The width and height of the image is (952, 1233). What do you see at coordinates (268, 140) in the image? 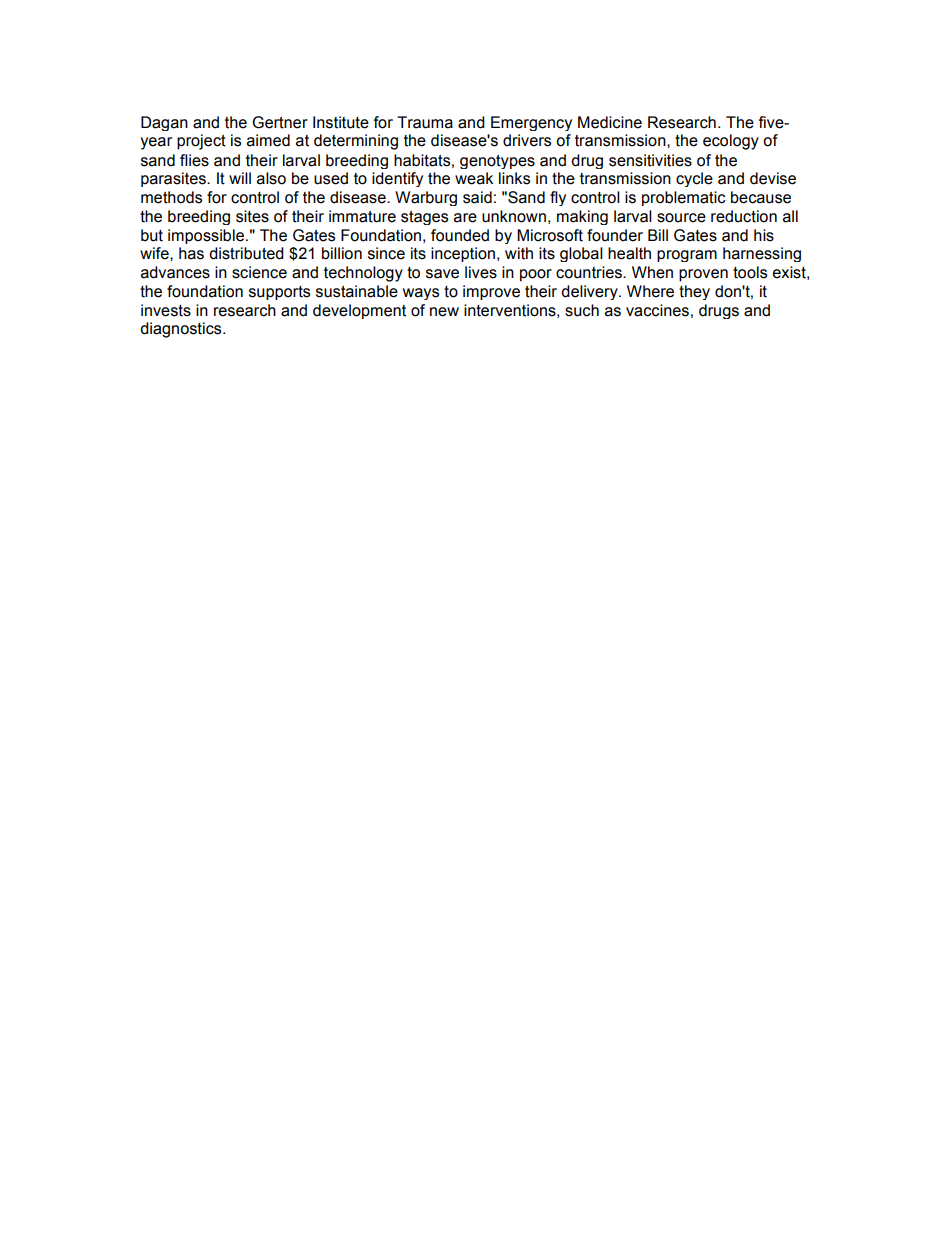
I see `aimed` at bounding box center [268, 140].
